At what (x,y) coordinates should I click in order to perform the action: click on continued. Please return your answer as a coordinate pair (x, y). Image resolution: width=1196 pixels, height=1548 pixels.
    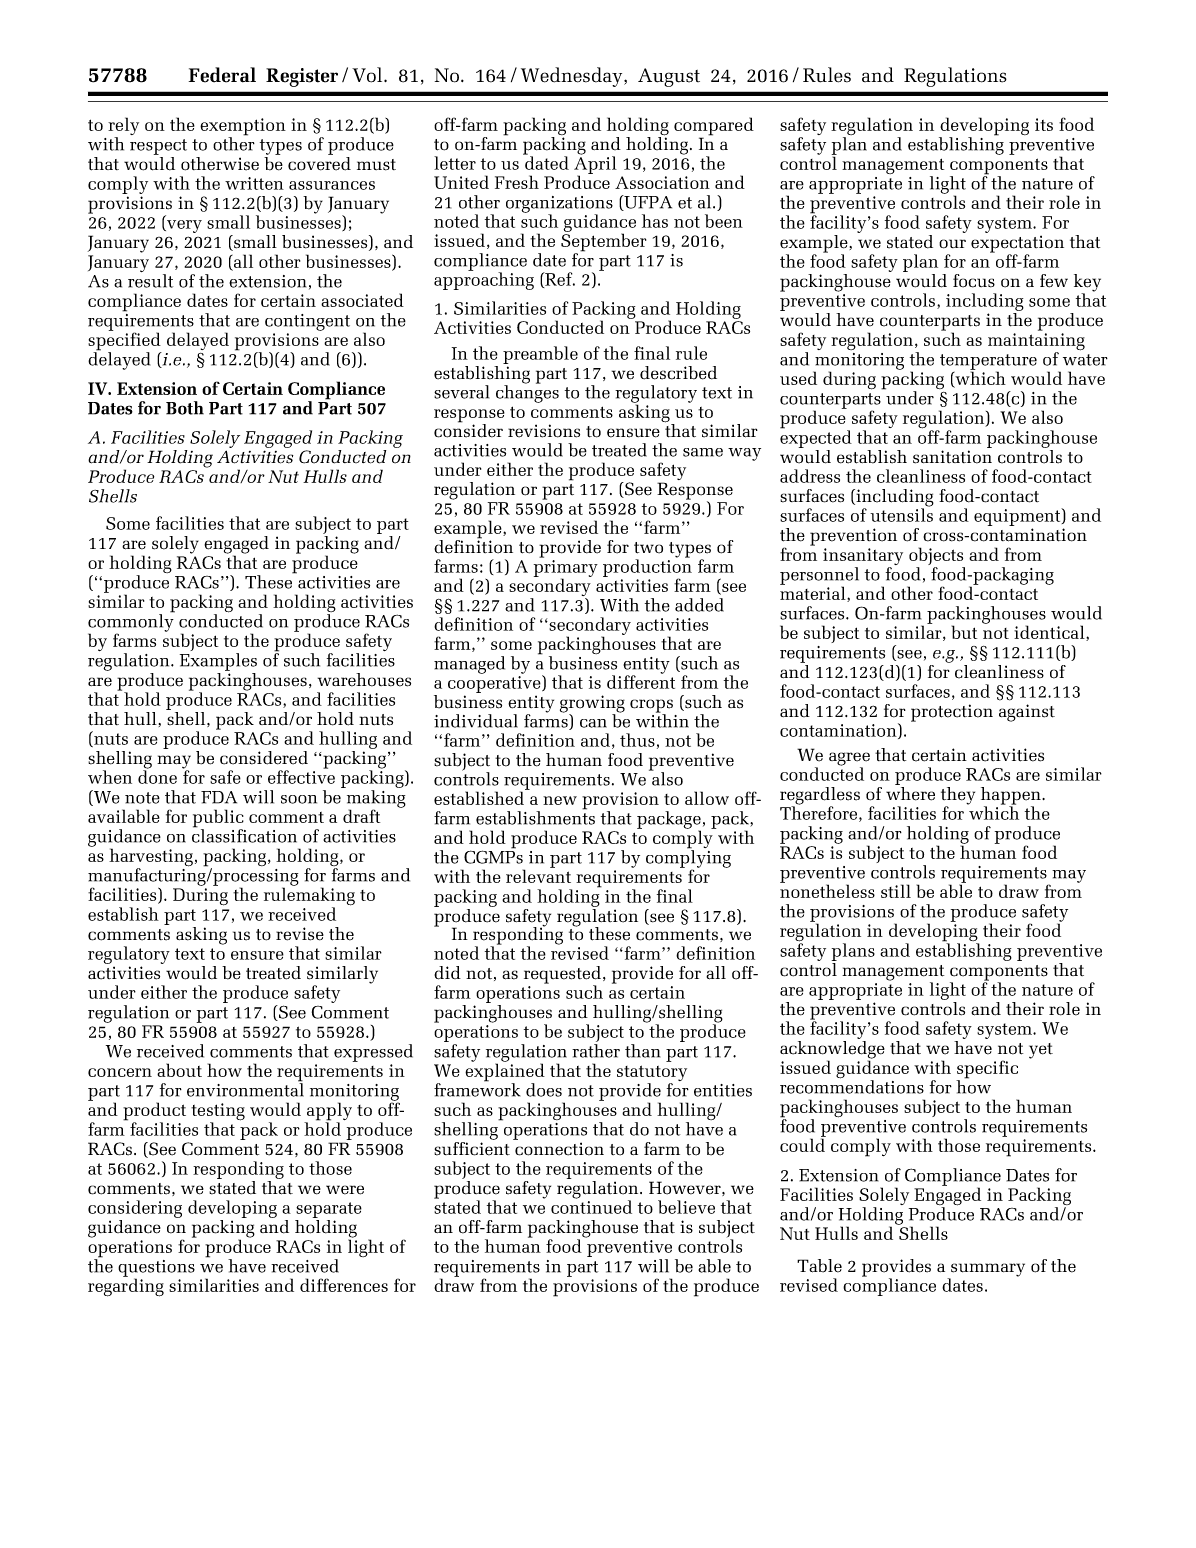
    Looking at the image, I should click on (591, 1206).
